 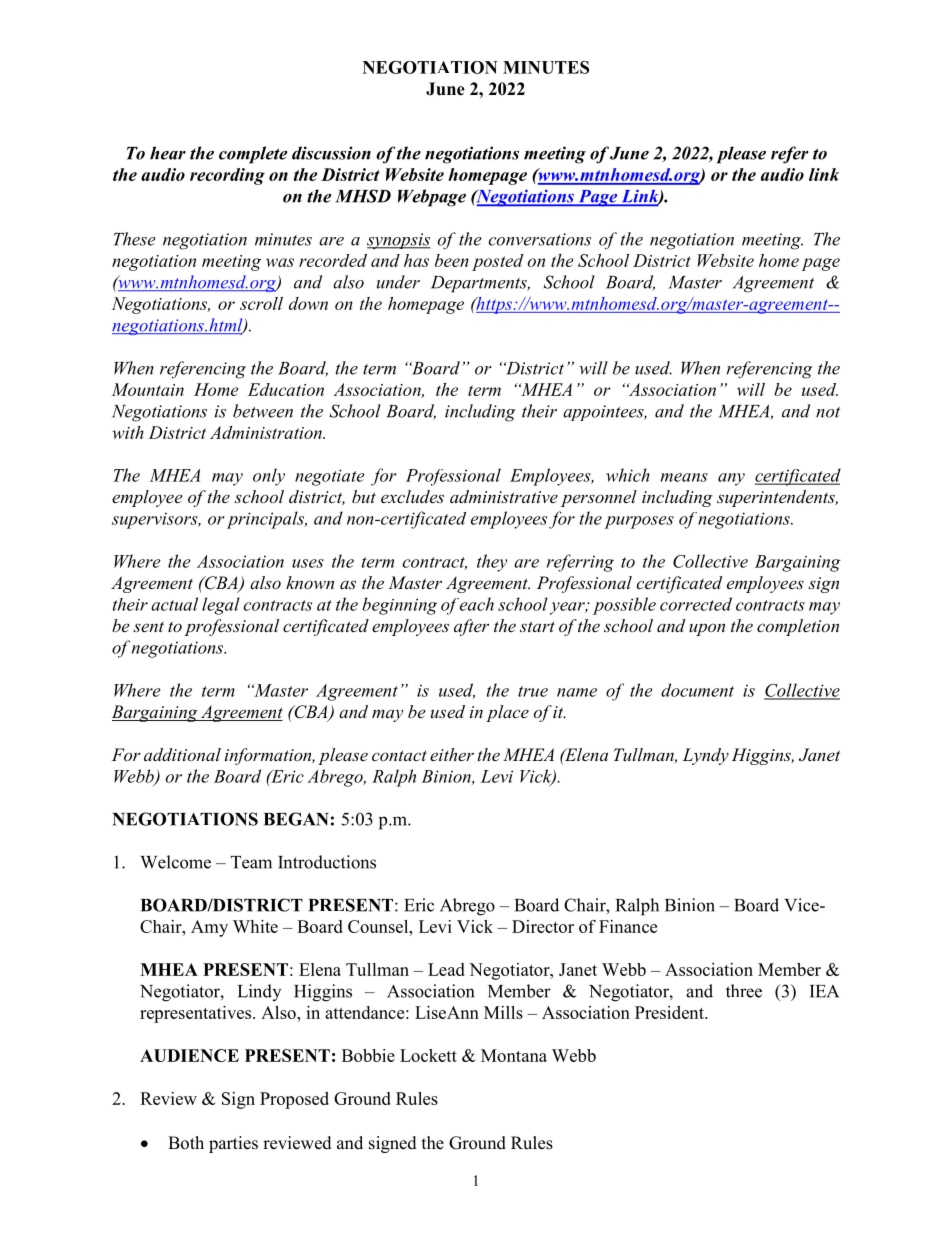 I want to click on posted, so click(x=497, y=262).
